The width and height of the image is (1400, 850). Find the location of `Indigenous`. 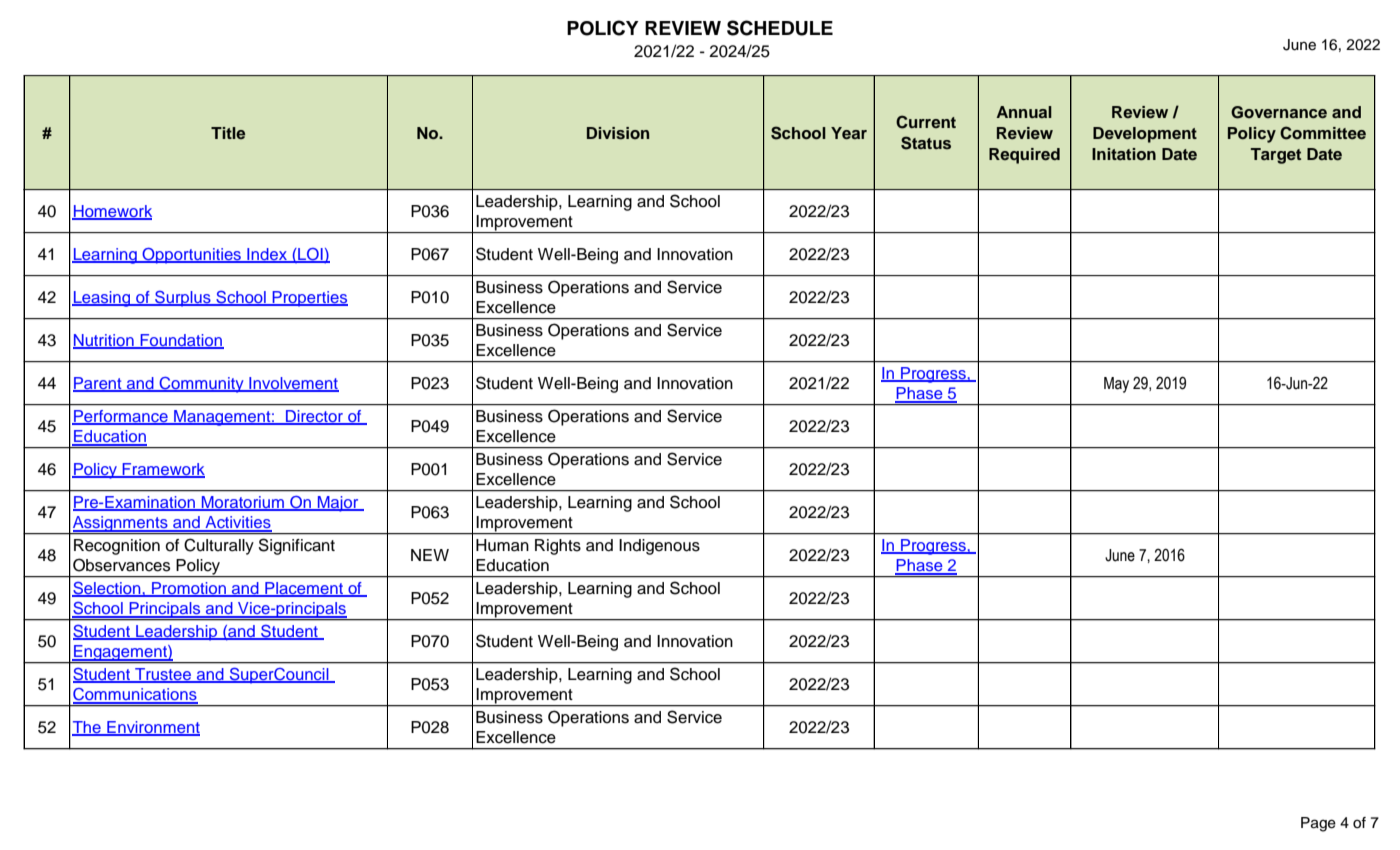

Indigenous is located at coordinates (659, 547).
